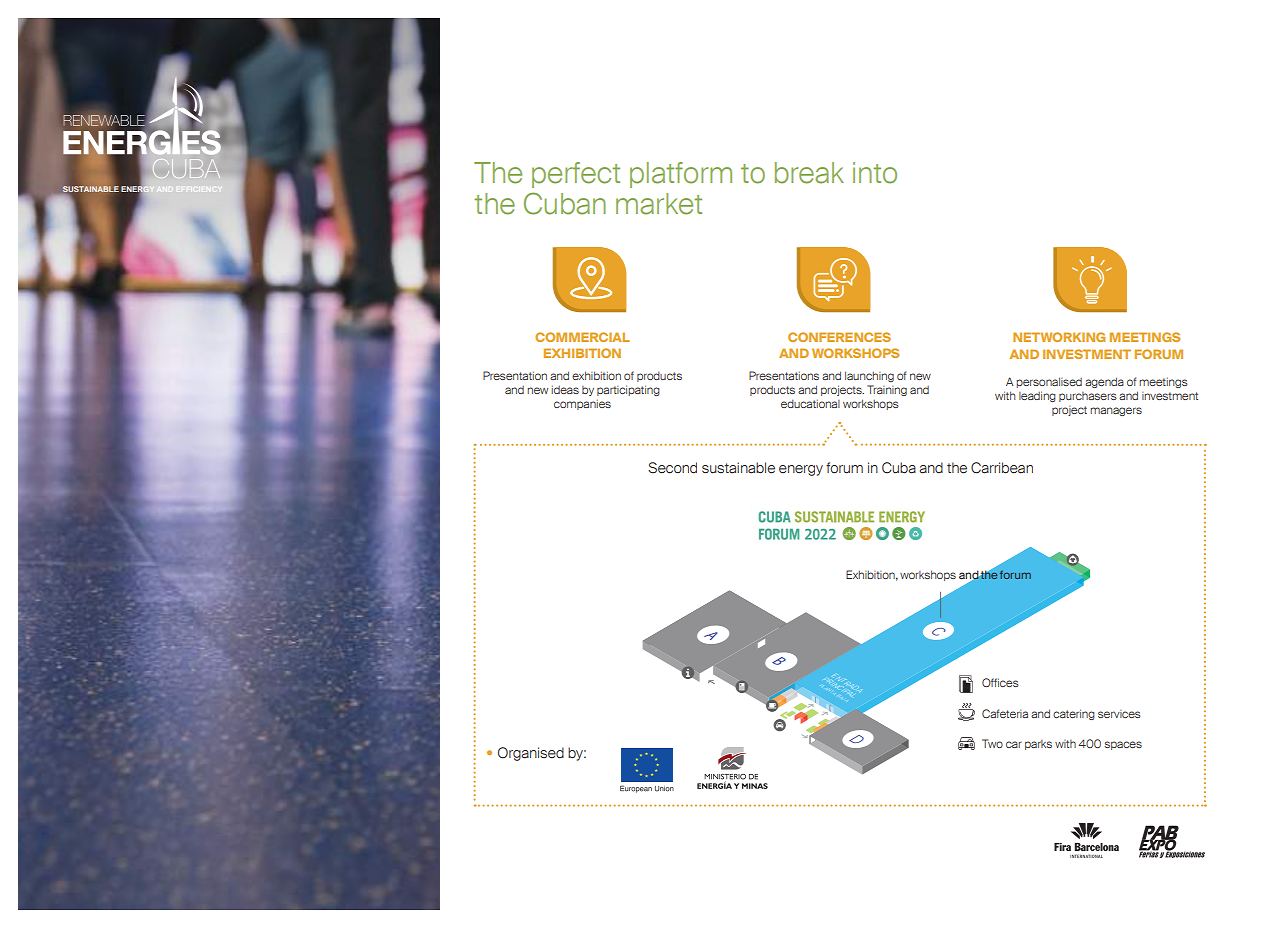 This image has width=1288, height=928. I want to click on parks, so click(1038, 745).
